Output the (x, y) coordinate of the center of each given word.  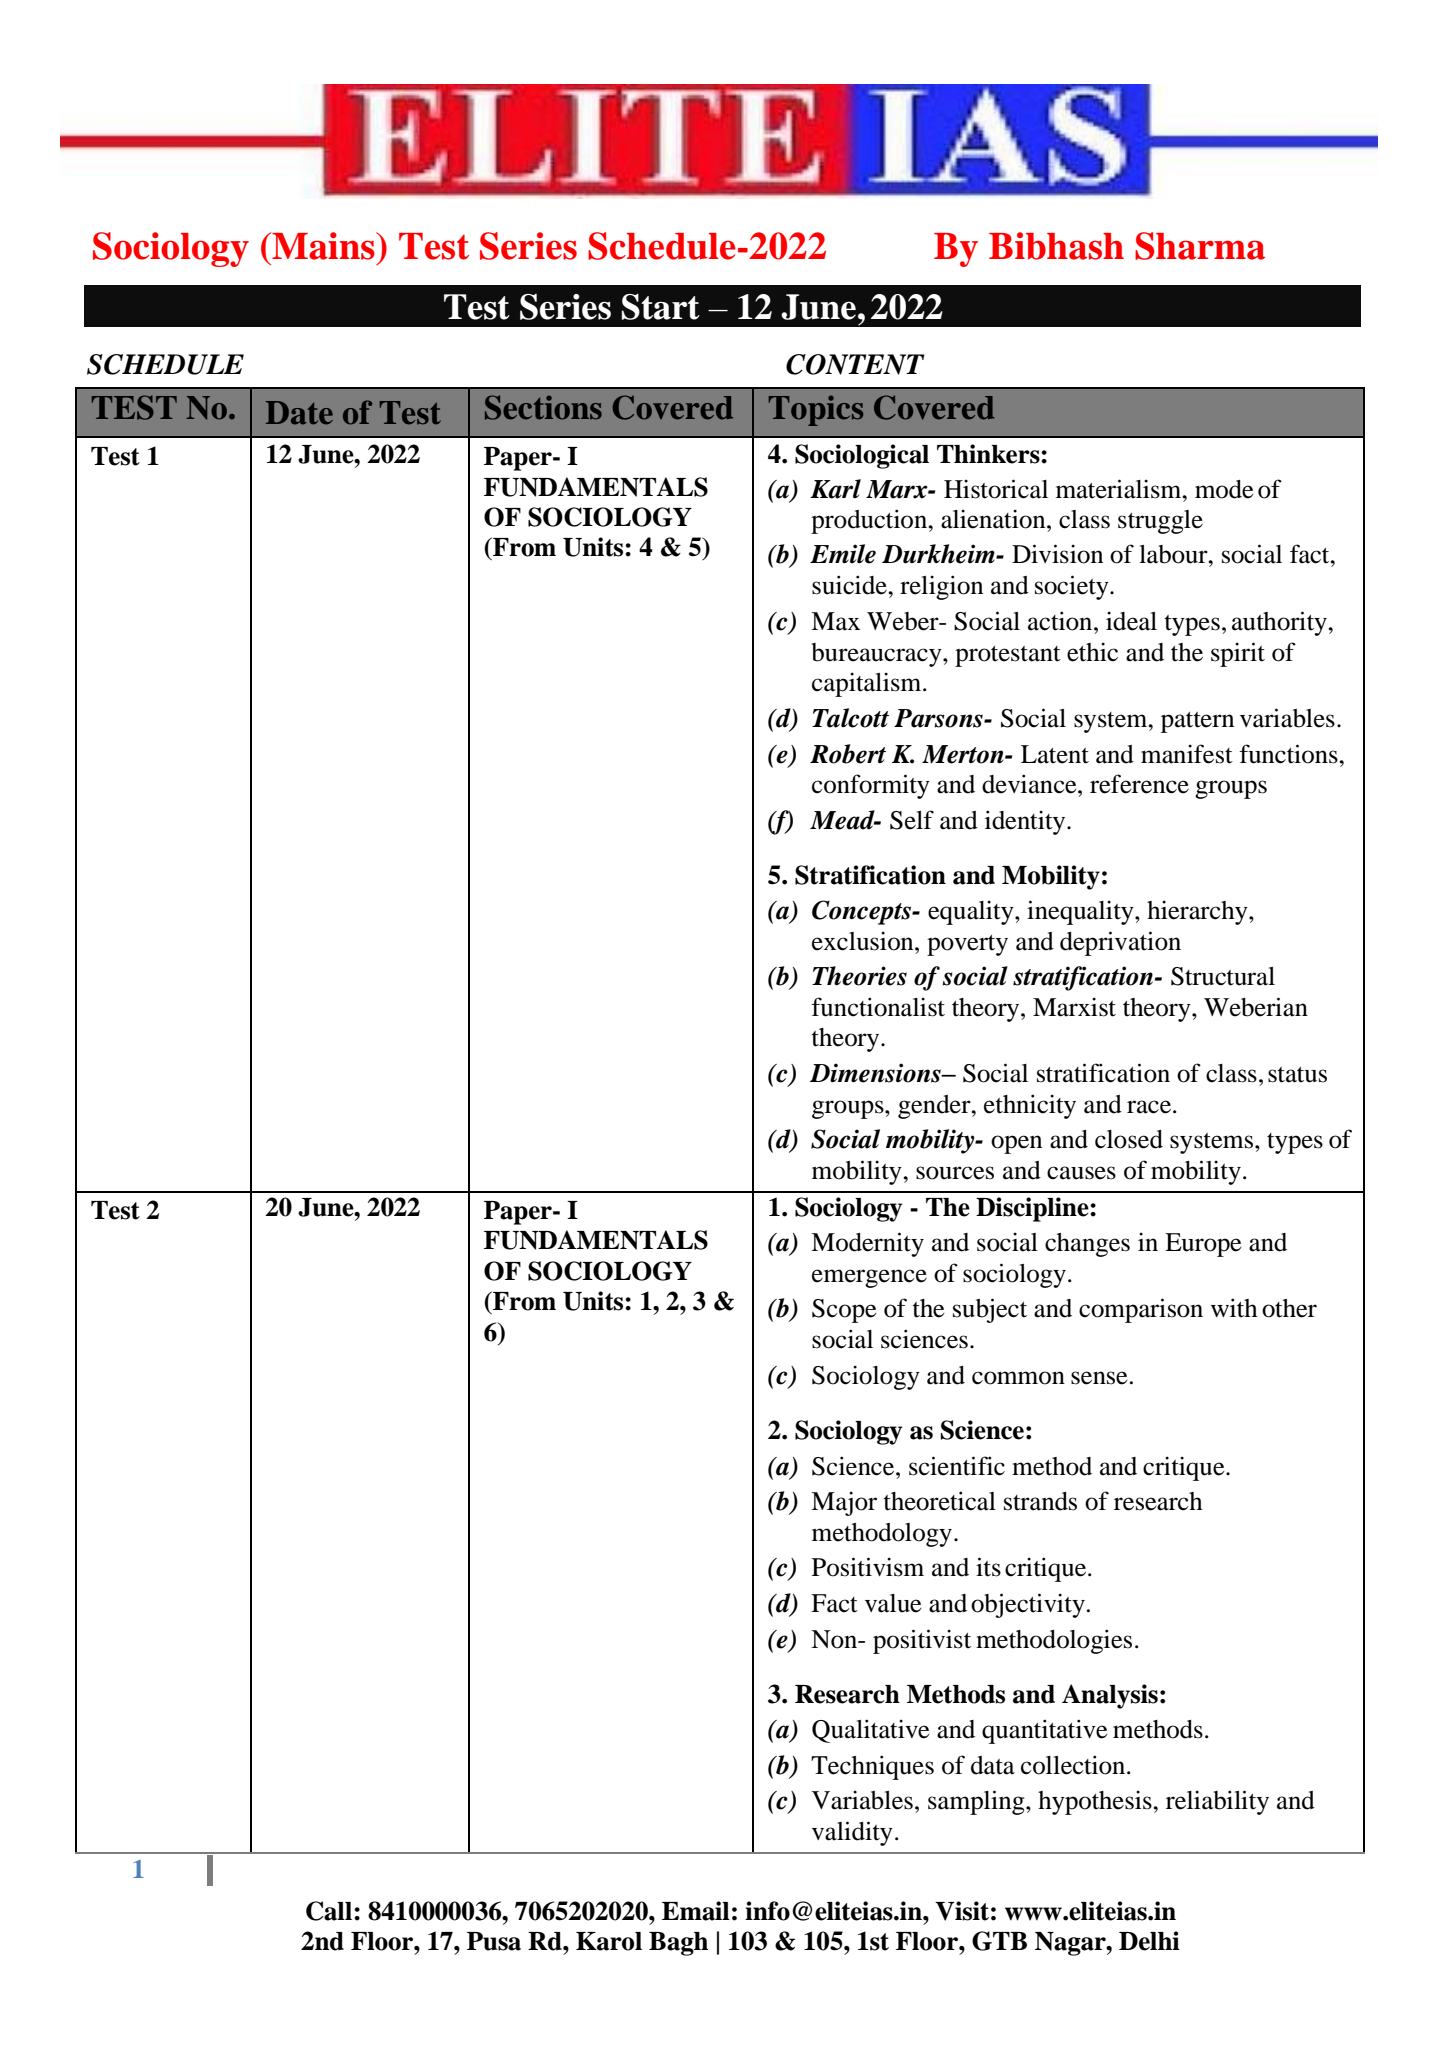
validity (852, 1833)
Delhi (1149, 1941)
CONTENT (855, 364)
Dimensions (876, 1073)
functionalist (878, 1007)
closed (1129, 1139)
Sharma (1200, 246)
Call (329, 1911)
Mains (323, 246)
